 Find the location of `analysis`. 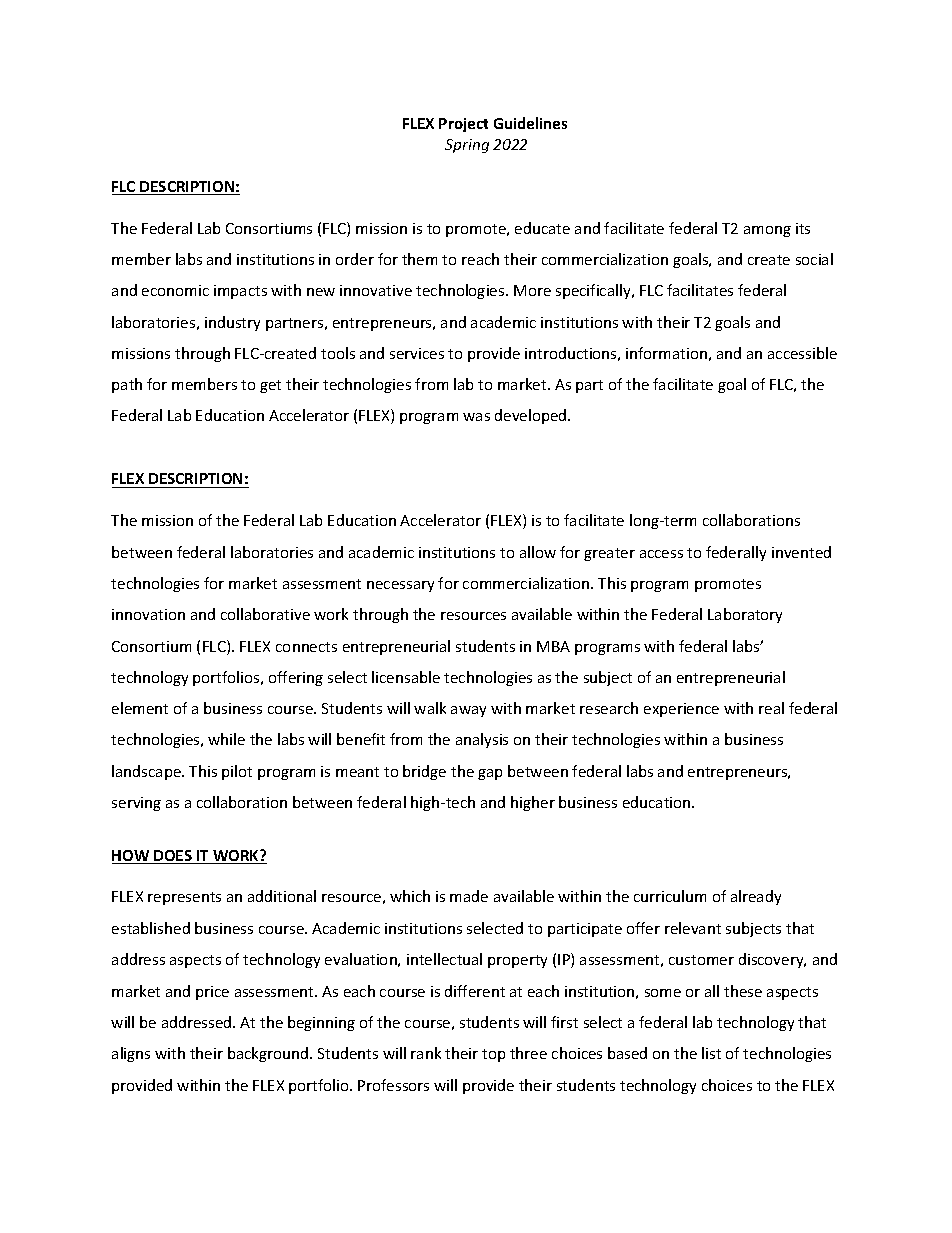

analysis is located at coordinates (482, 740).
